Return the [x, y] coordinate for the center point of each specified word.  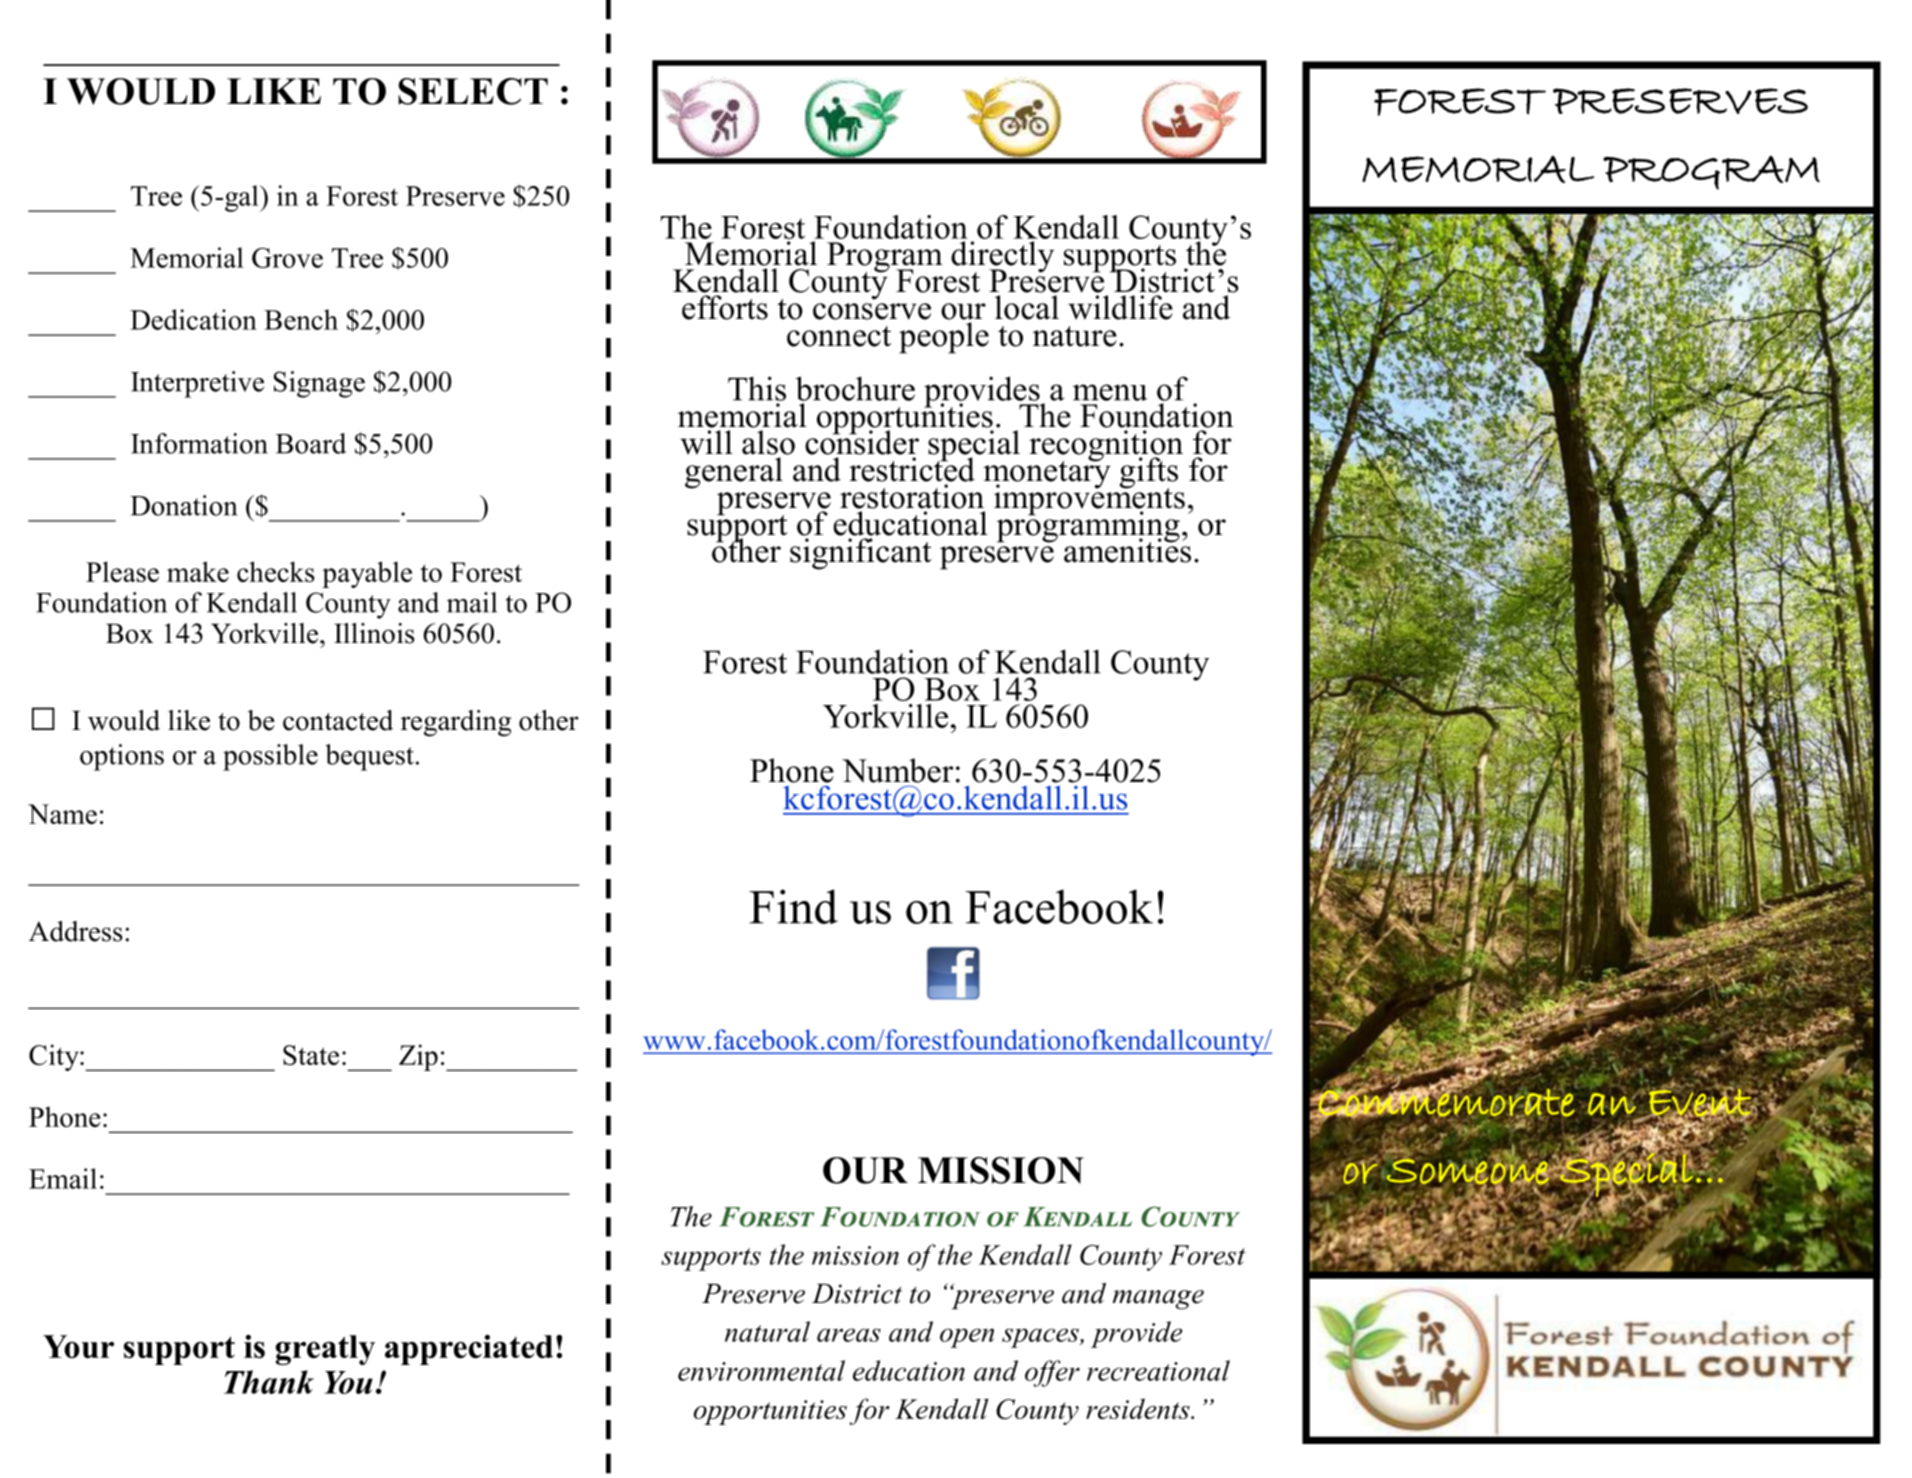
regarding [456, 723]
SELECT [473, 91]
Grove [287, 258]
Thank [269, 1382]
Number [898, 770]
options [122, 757]
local [1027, 307]
